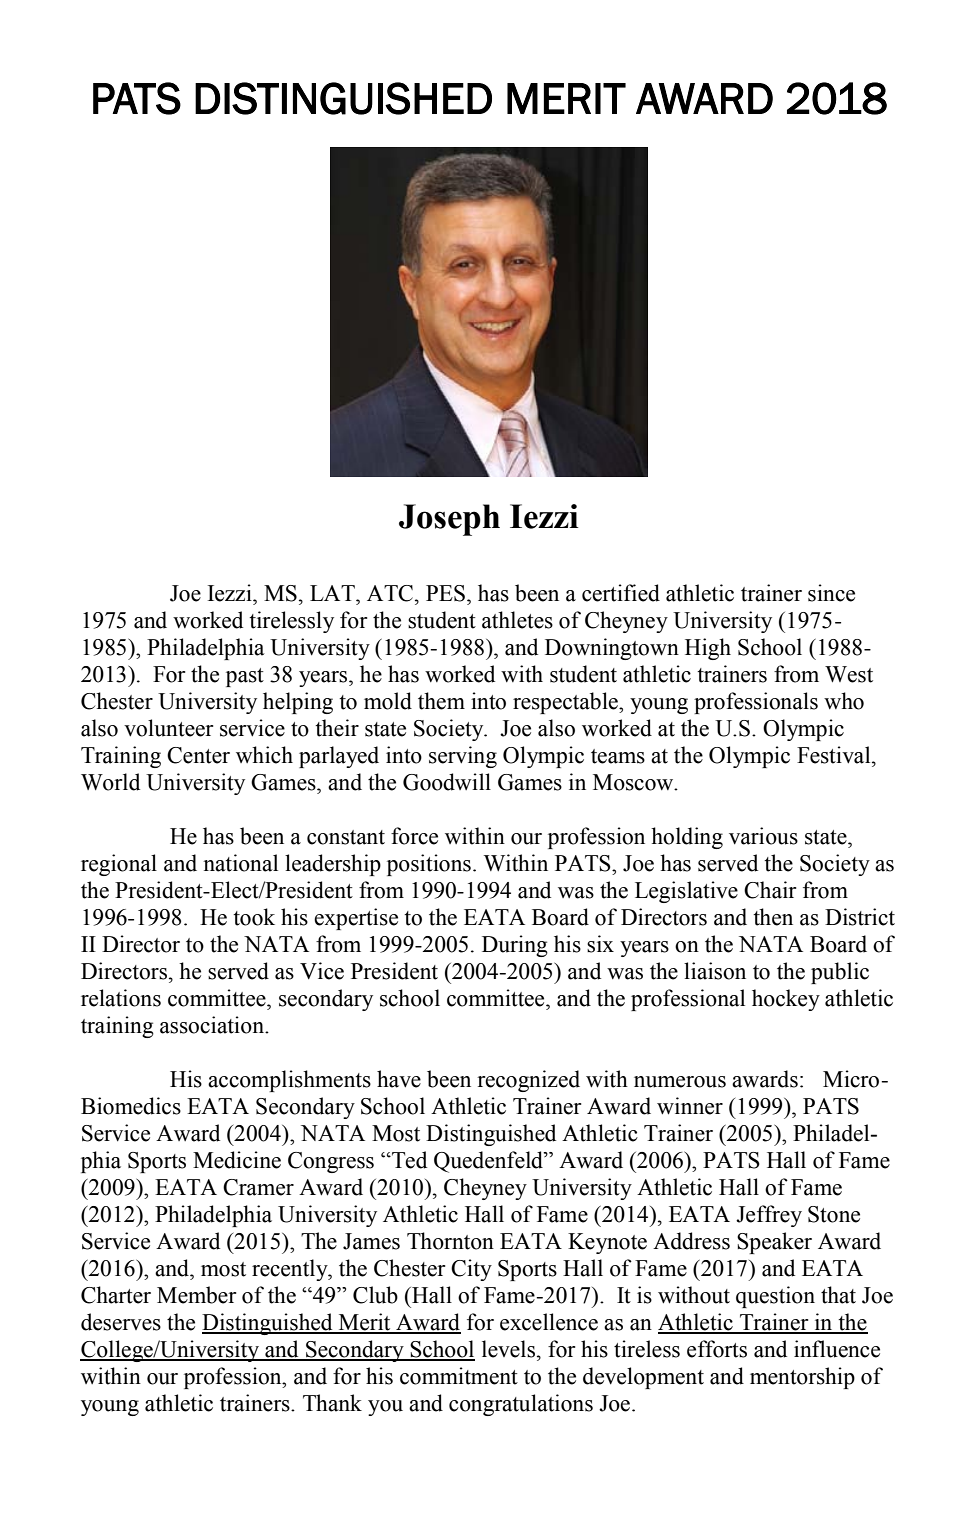 The width and height of the screenshot is (979, 1513). What do you see at coordinates (763, 836) in the screenshot?
I see `various` at bounding box center [763, 836].
